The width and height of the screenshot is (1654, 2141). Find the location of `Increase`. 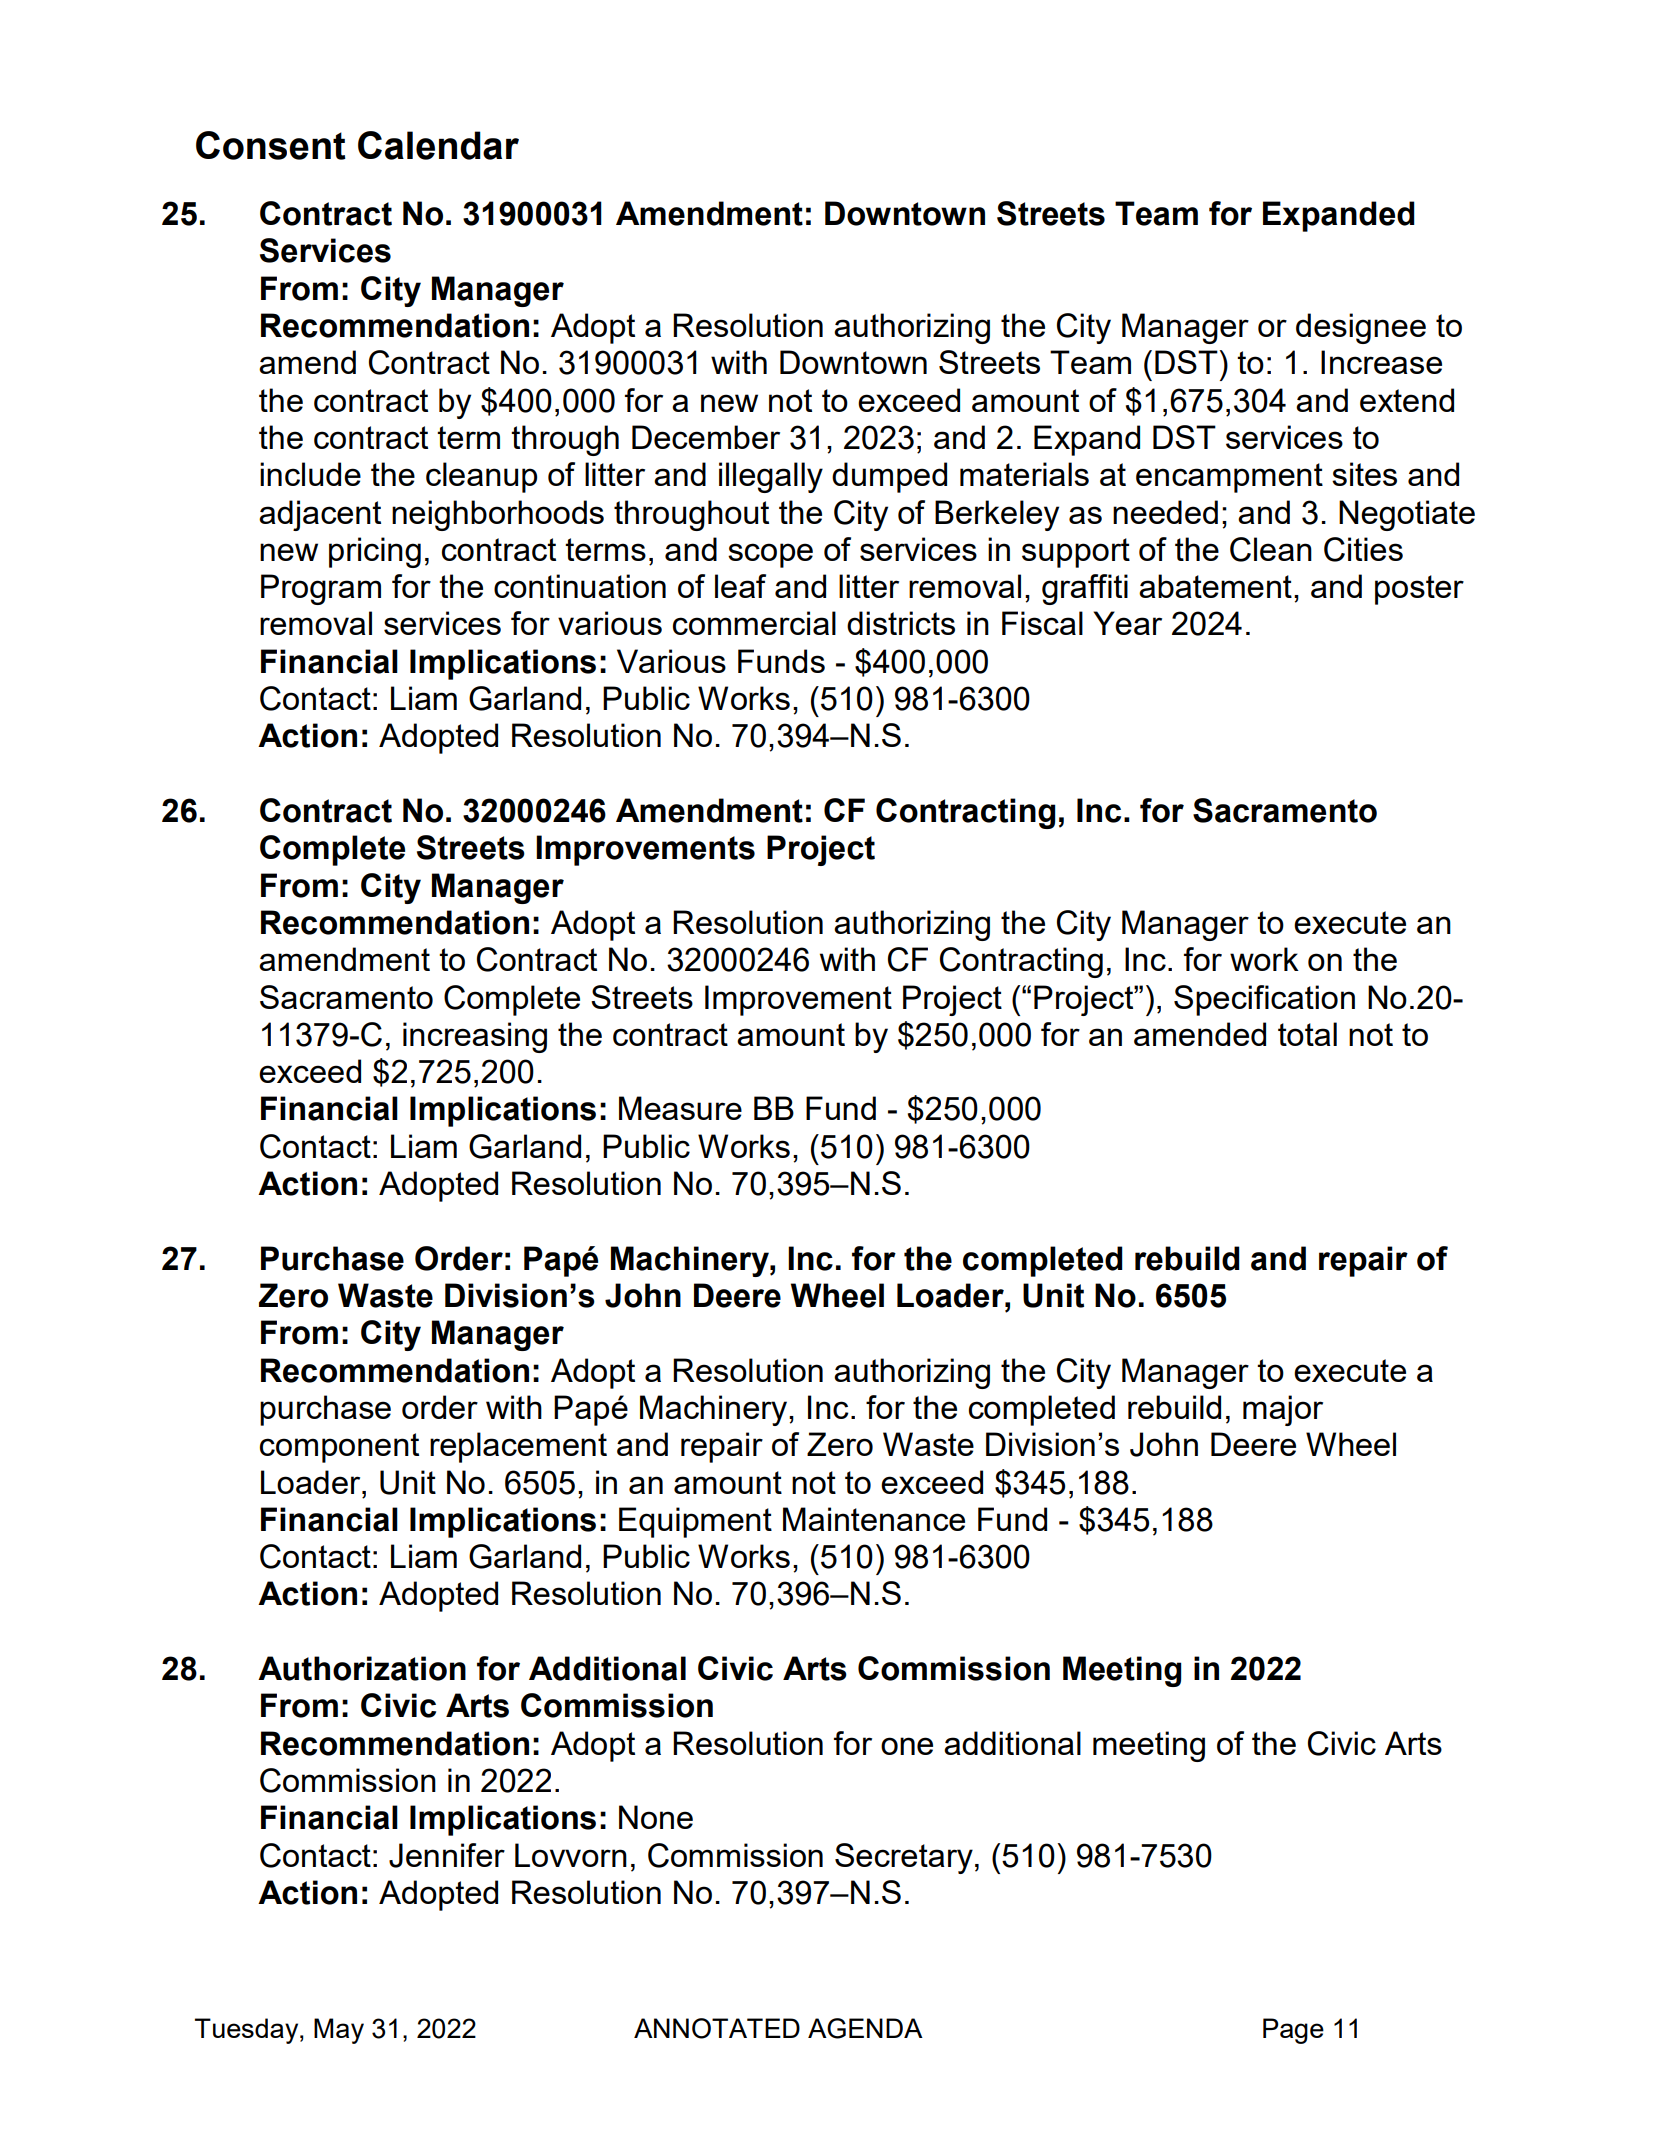

Increase is located at coordinates (1381, 362).
